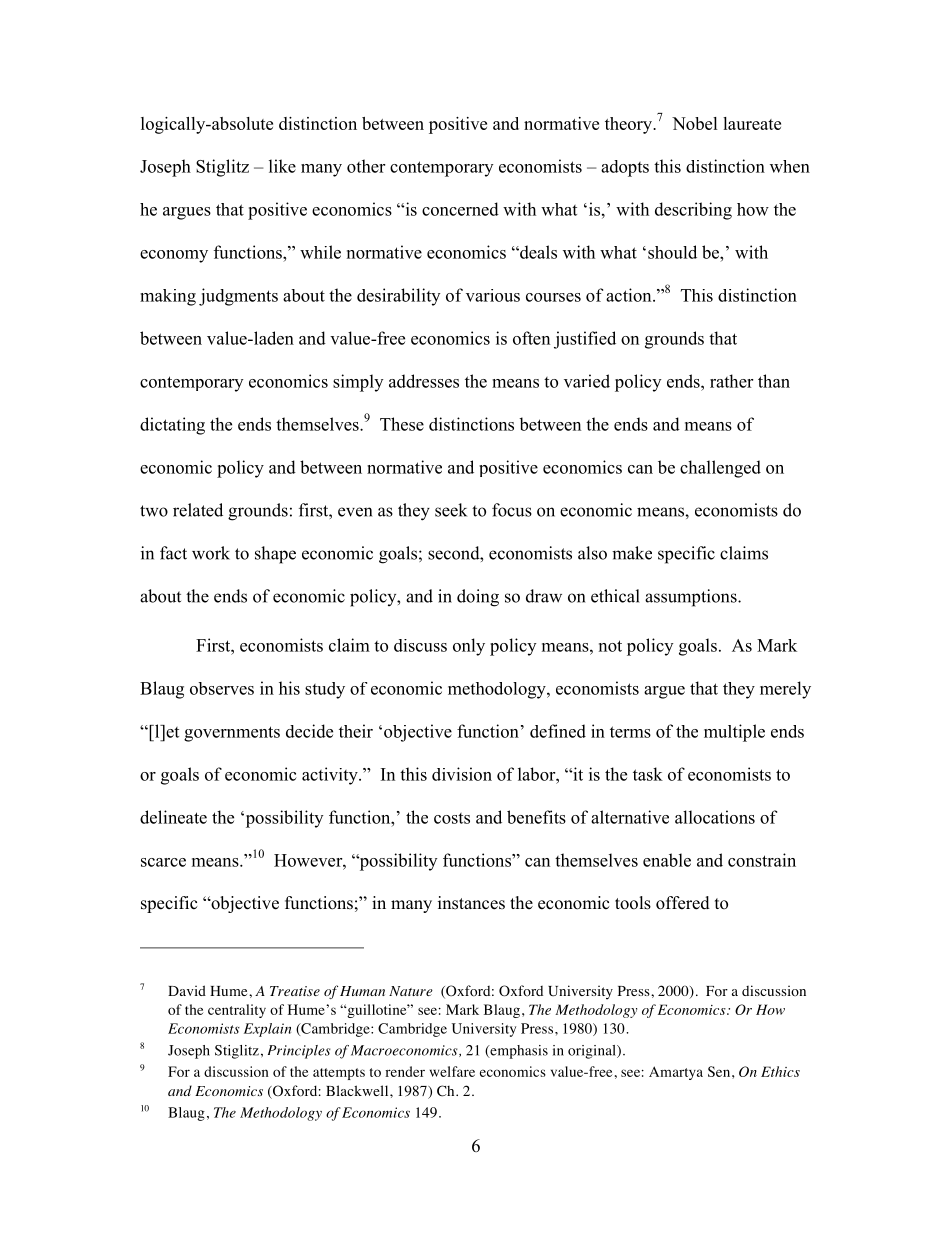 This screenshot has height=1233, width=952. I want to click on dictating, so click(172, 426).
